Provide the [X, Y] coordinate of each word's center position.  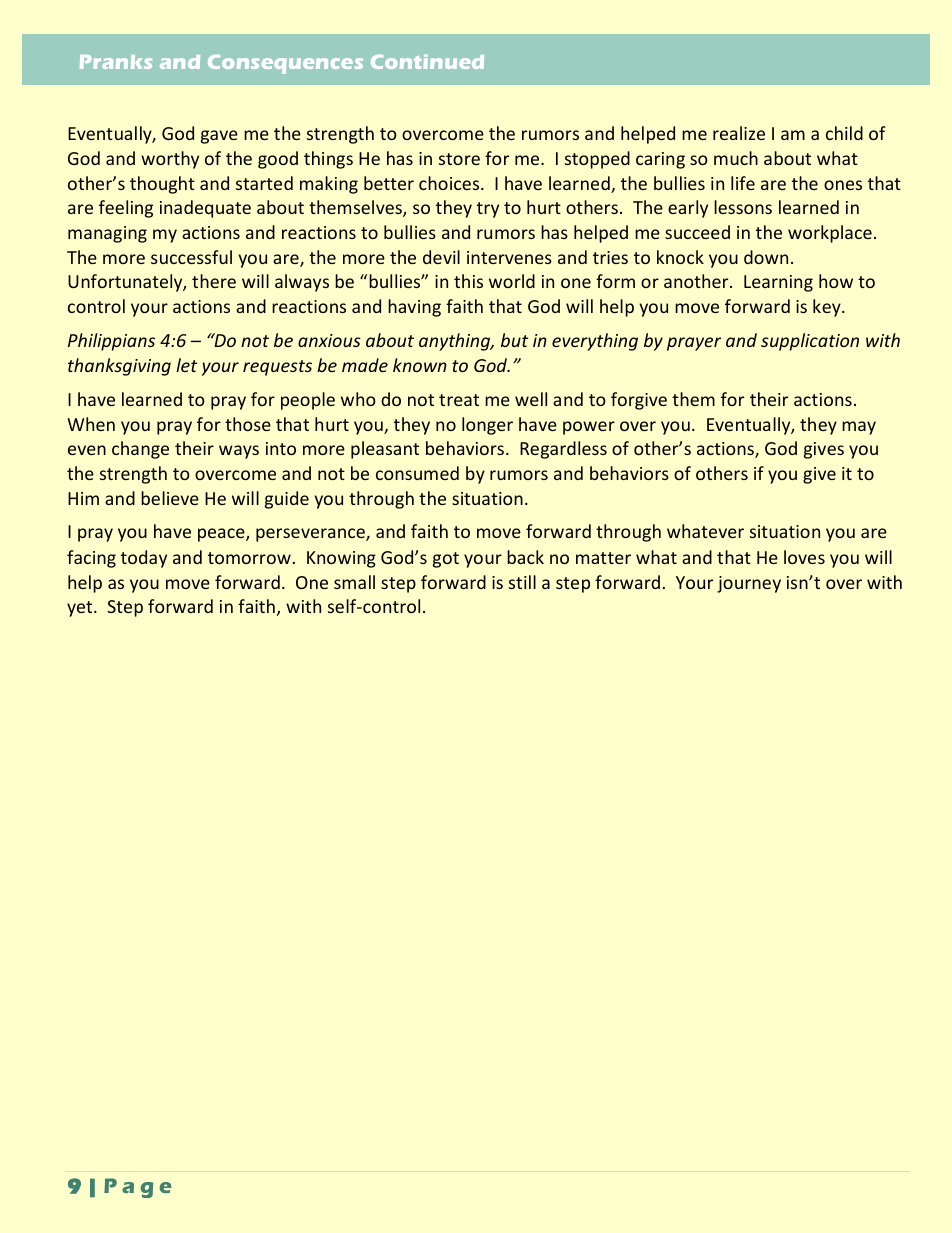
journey [749, 584]
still [522, 582]
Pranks [116, 62]
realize [739, 133]
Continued [427, 61]
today [144, 559]
